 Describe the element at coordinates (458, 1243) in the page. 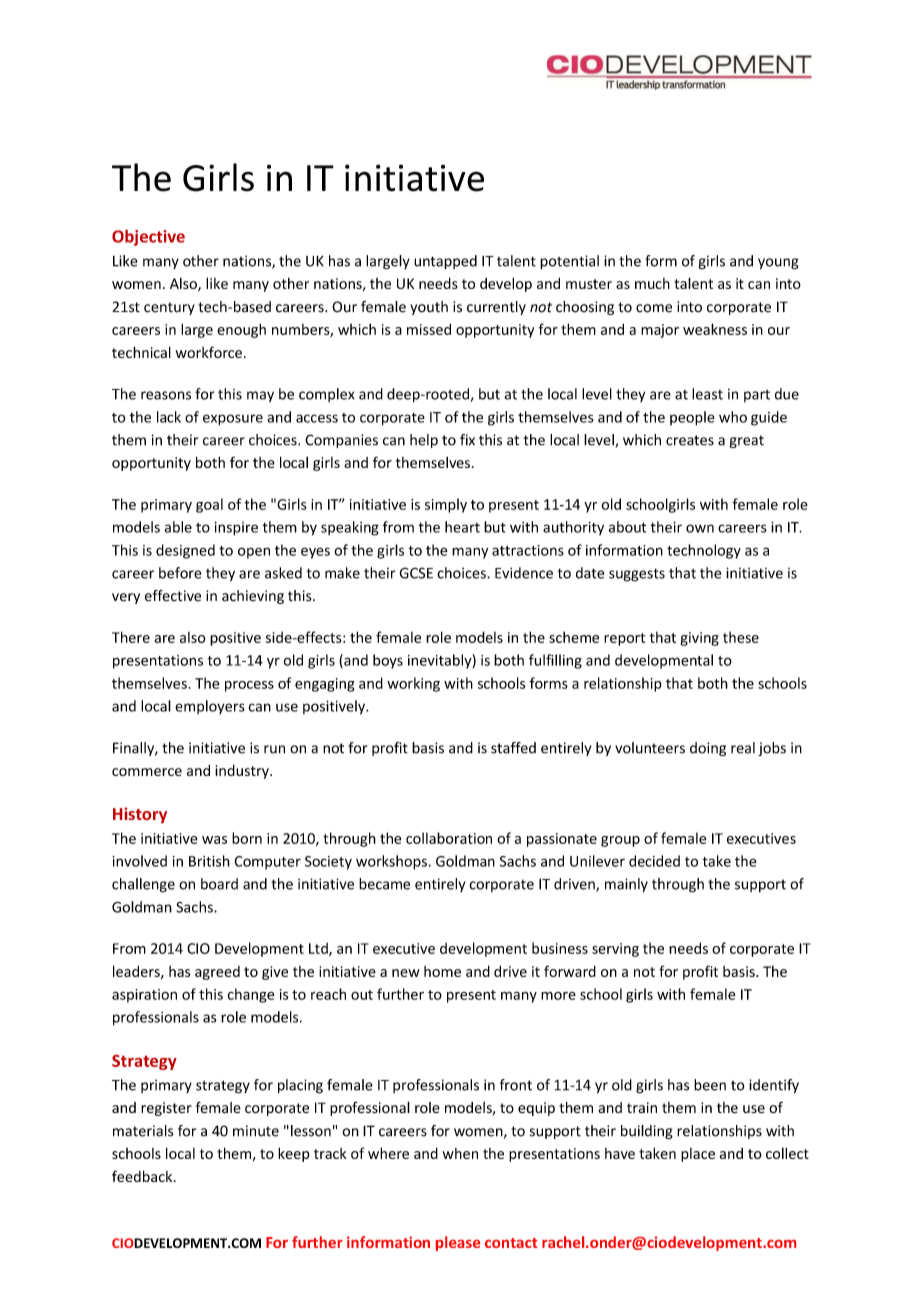

I see `please` at that location.
